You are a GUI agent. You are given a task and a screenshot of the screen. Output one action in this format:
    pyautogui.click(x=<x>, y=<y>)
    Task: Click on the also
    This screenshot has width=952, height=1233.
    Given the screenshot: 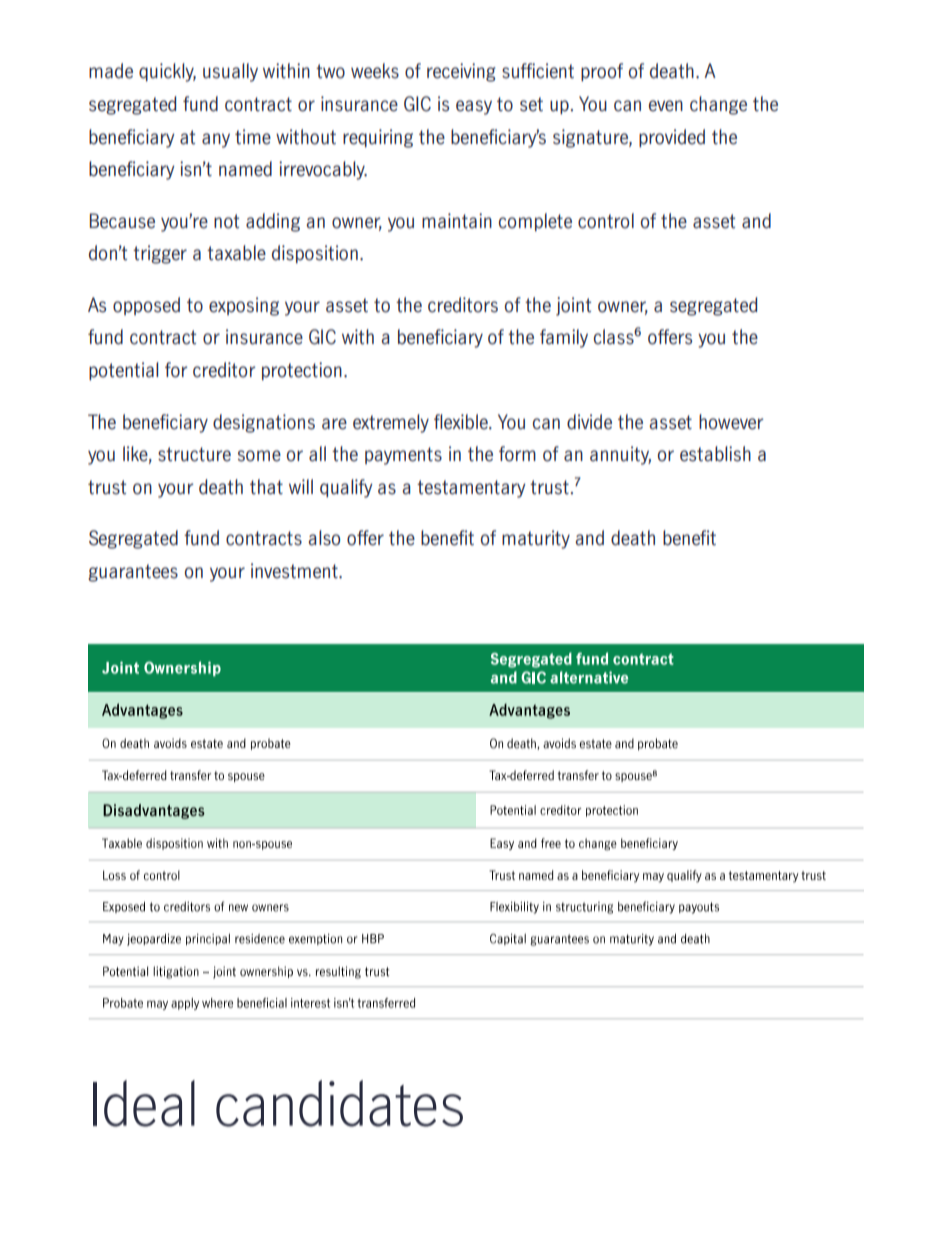 What is the action you would take?
    pyautogui.click(x=324, y=538)
